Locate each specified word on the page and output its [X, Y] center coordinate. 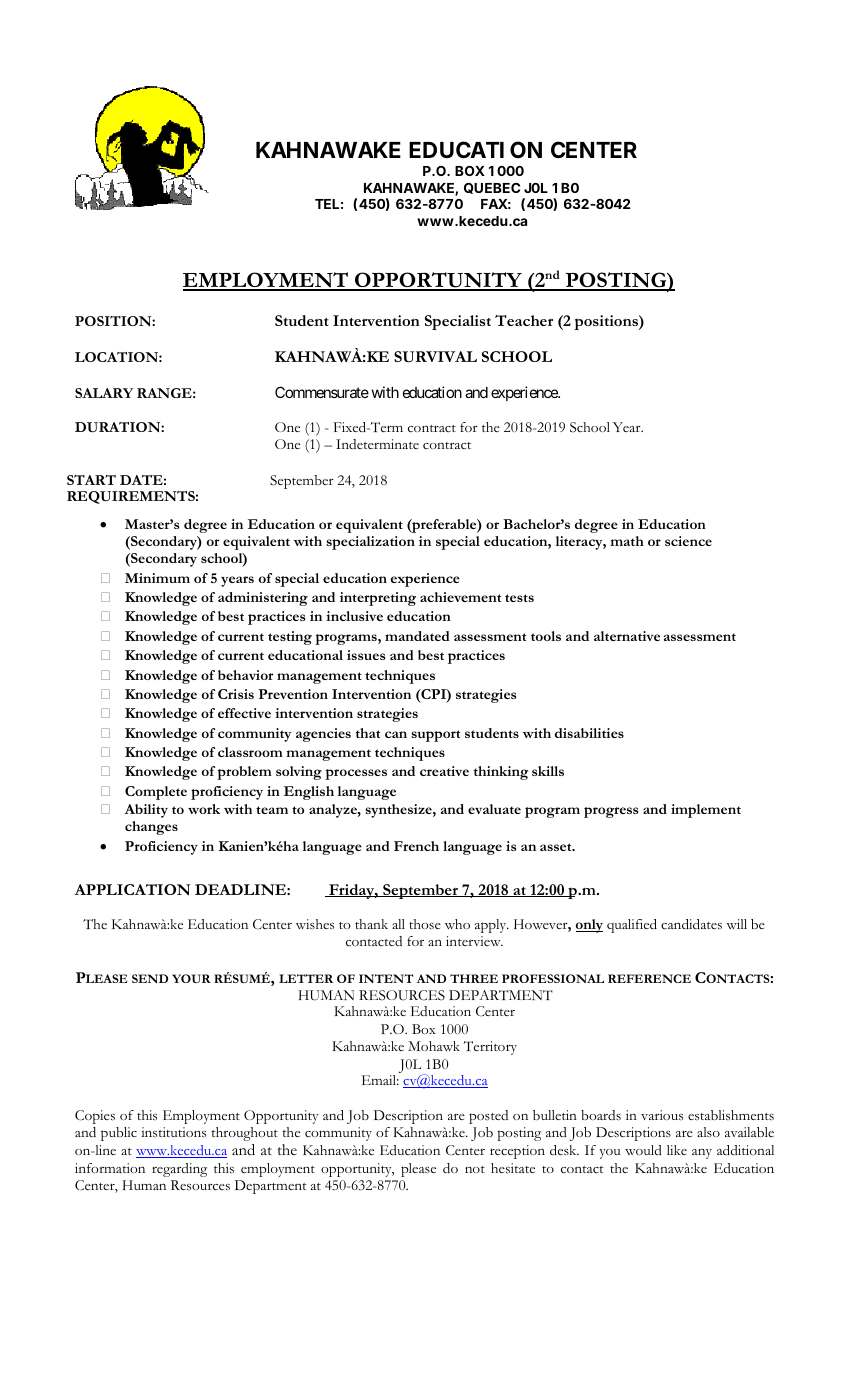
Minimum [157, 578]
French [416, 846]
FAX [494, 204]
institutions [173, 1132]
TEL [327, 204]
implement [706, 811]
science [688, 541]
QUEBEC [492, 188]
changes [151, 828]
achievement [460, 597]
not [475, 1169]
